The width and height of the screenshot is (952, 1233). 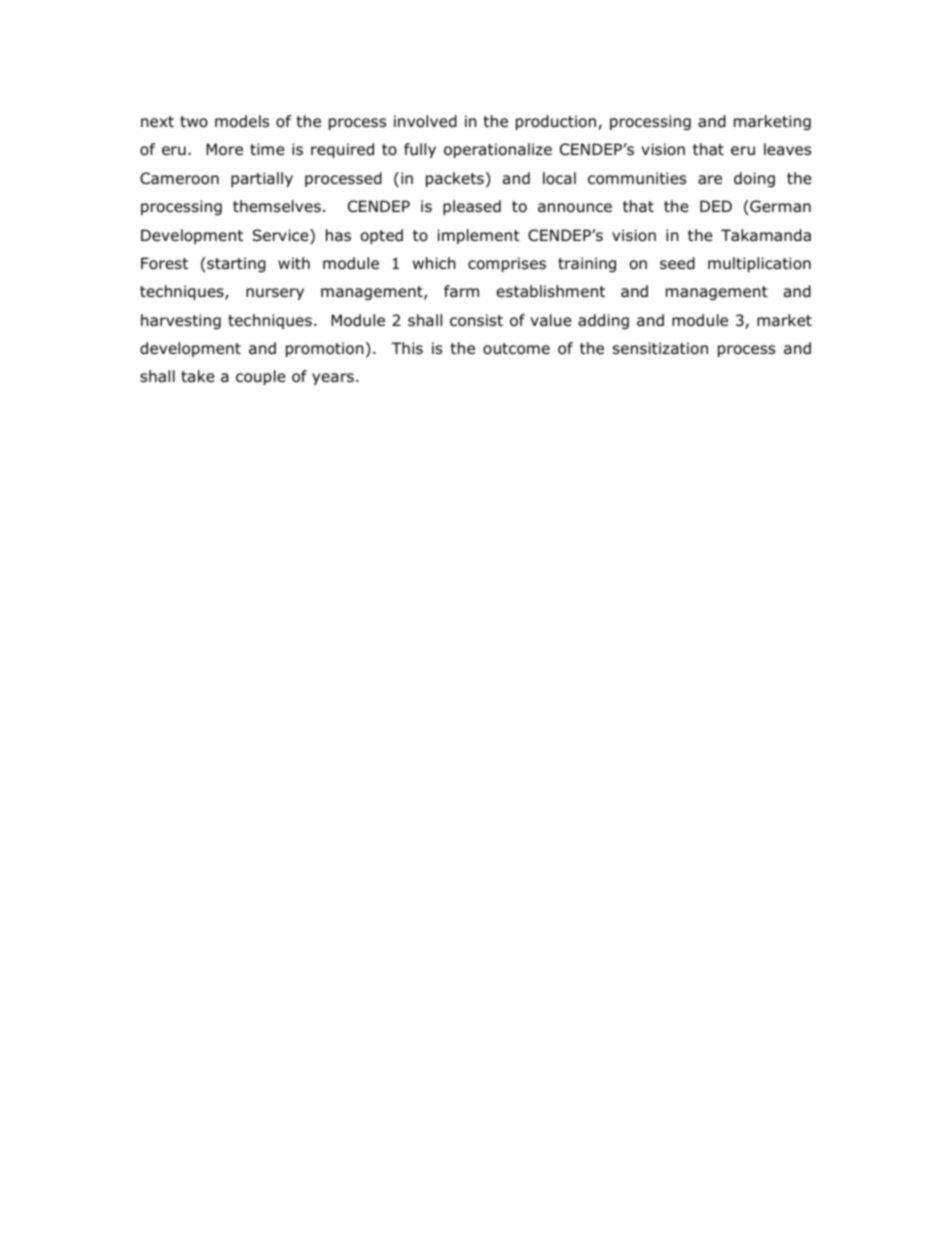 I want to click on involved, so click(x=425, y=121).
